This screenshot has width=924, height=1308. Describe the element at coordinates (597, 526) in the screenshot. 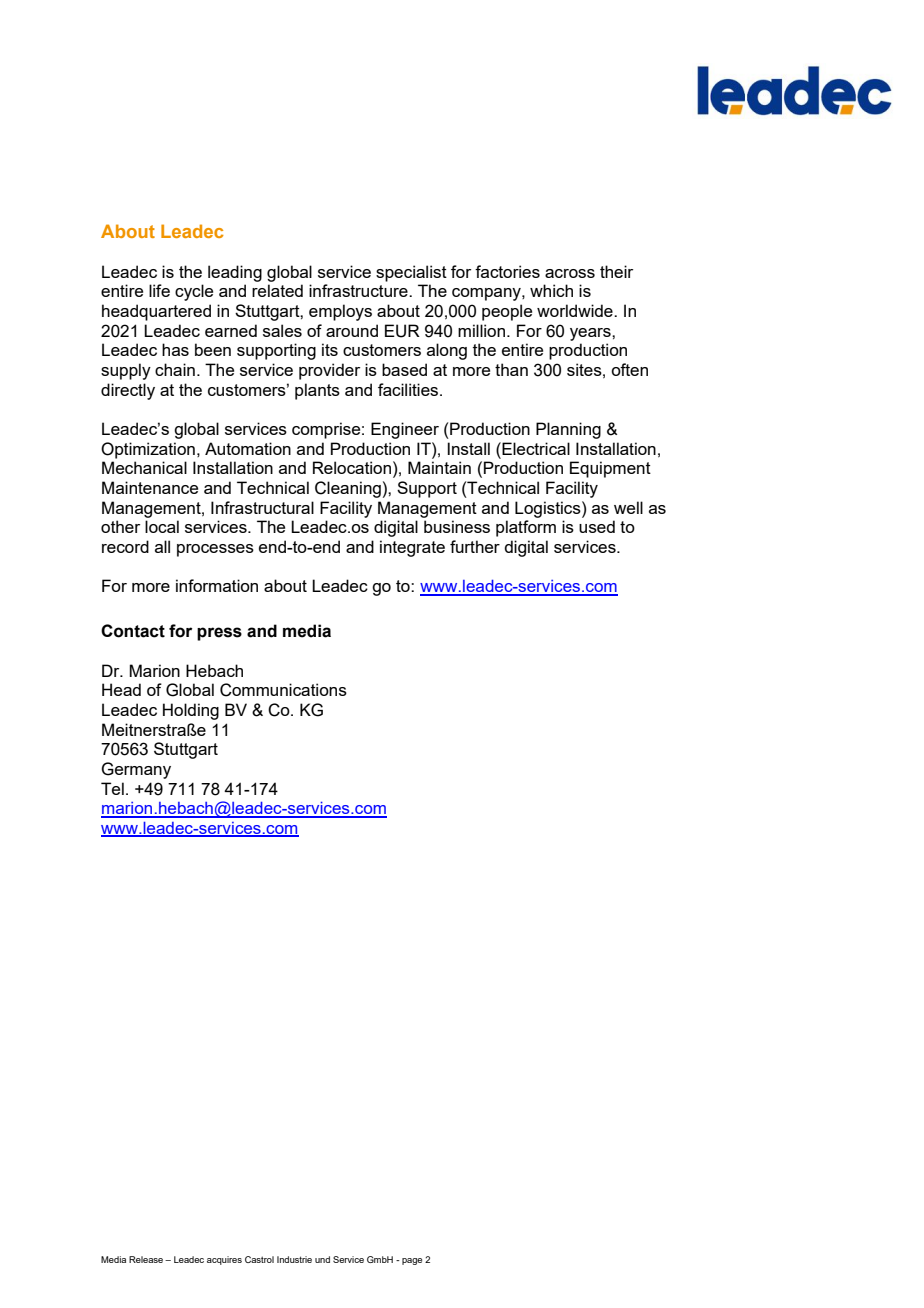

I see `used` at that location.
